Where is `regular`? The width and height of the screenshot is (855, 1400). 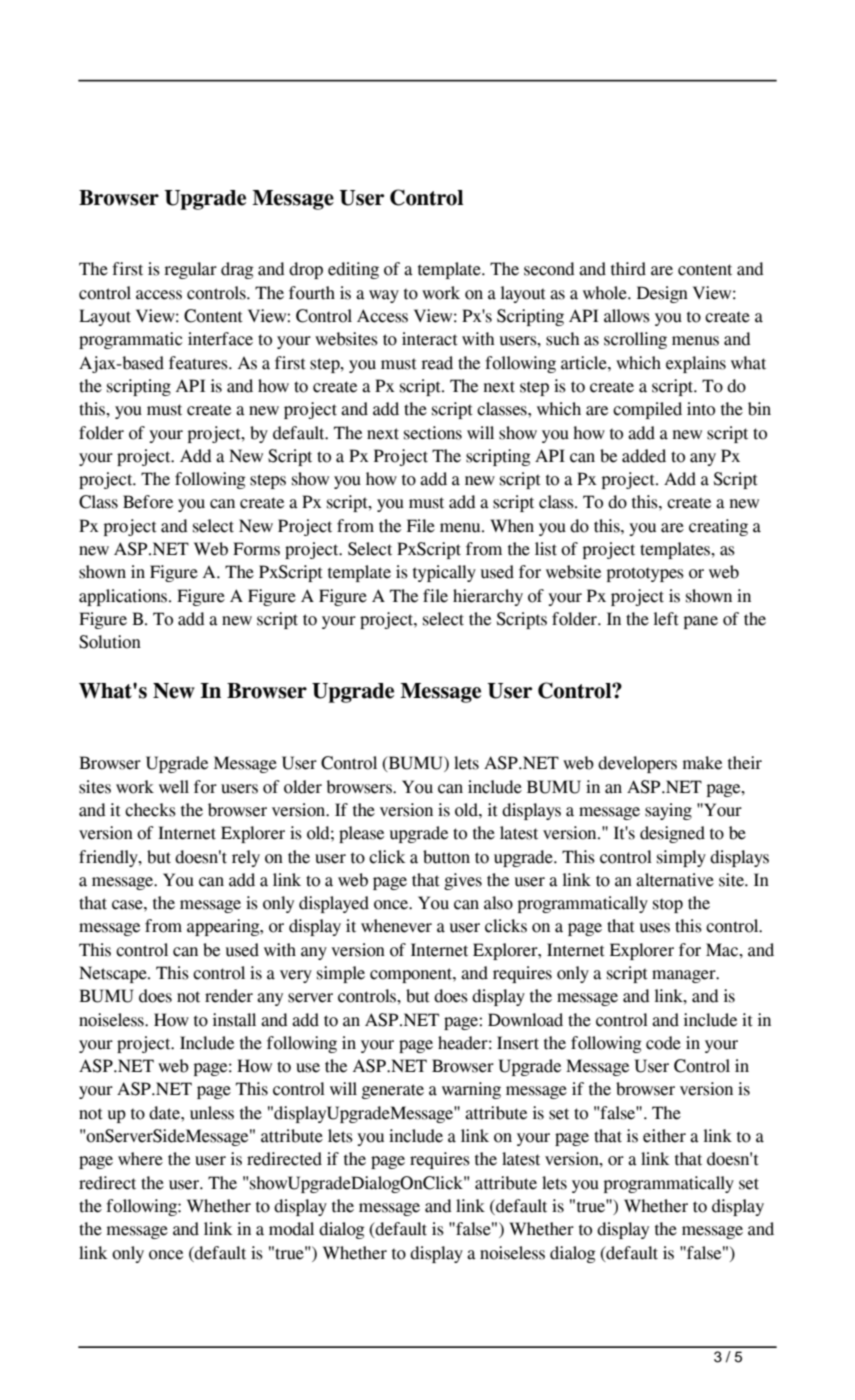
regular is located at coordinates (190, 270).
